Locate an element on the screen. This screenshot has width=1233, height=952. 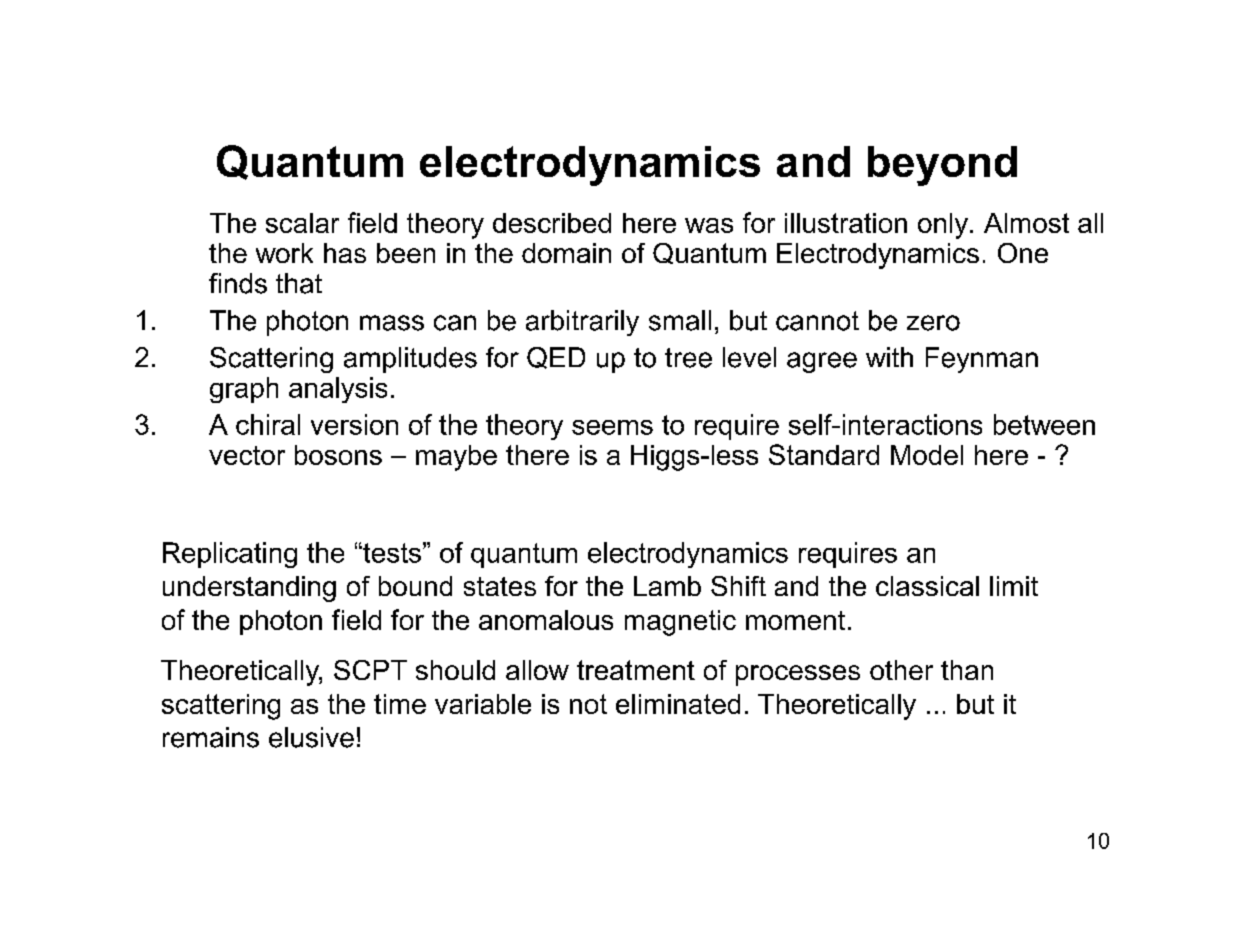
tree is located at coordinates (688, 358).
